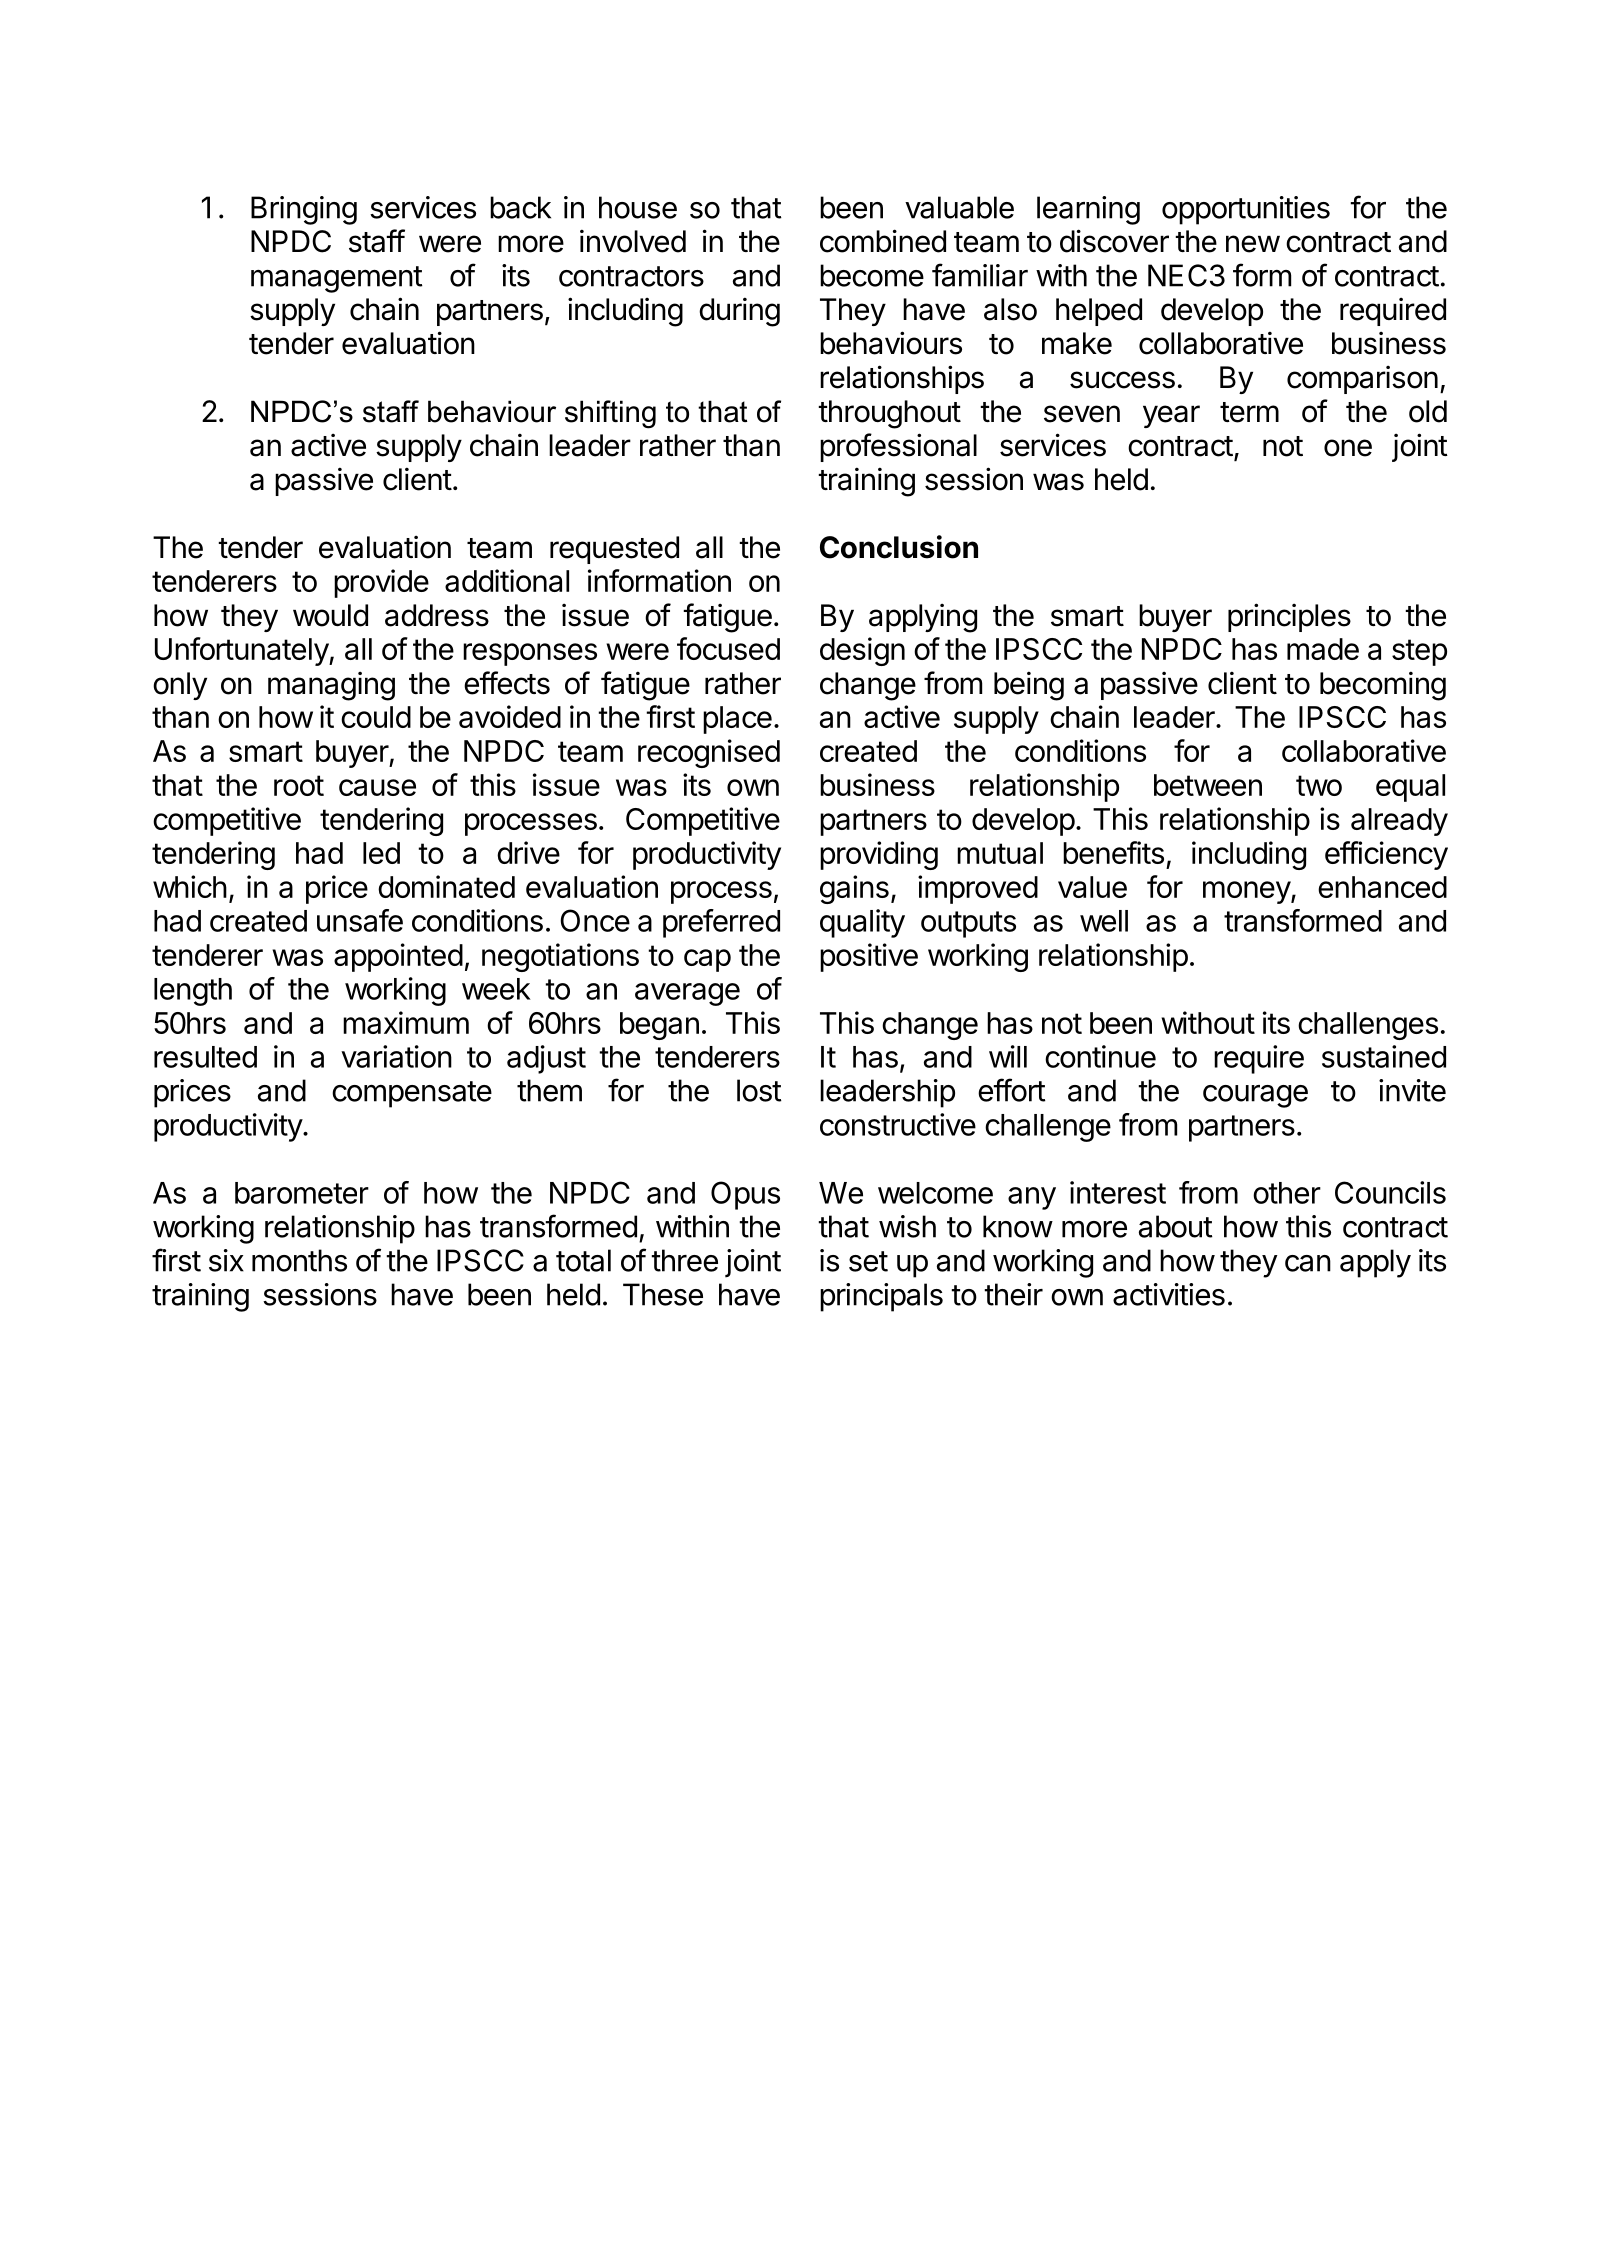 The image size is (1599, 2261). What do you see at coordinates (406, 1022) in the document?
I see `maximum` at bounding box center [406, 1022].
